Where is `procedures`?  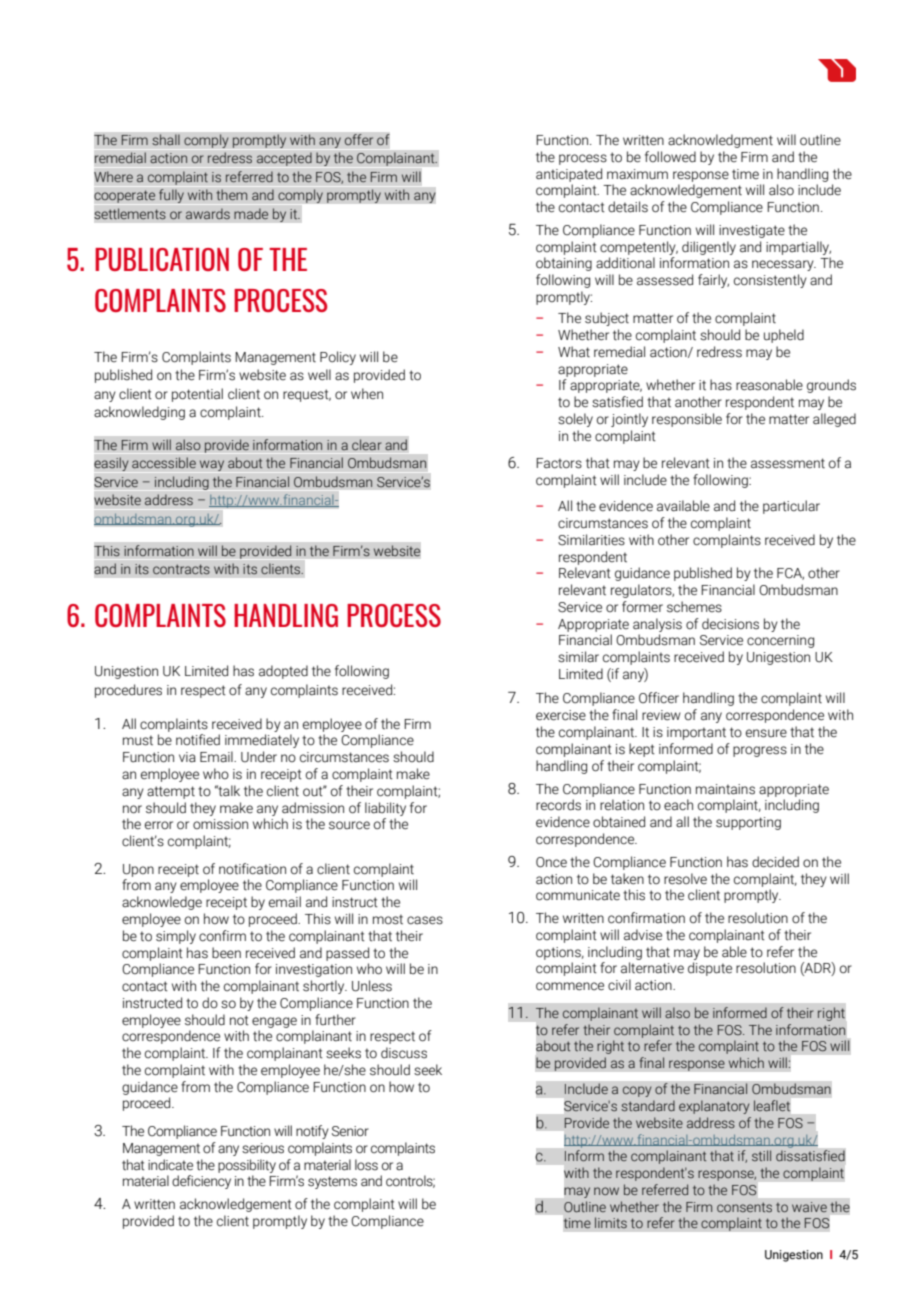
procedures is located at coordinates (128, 691).
